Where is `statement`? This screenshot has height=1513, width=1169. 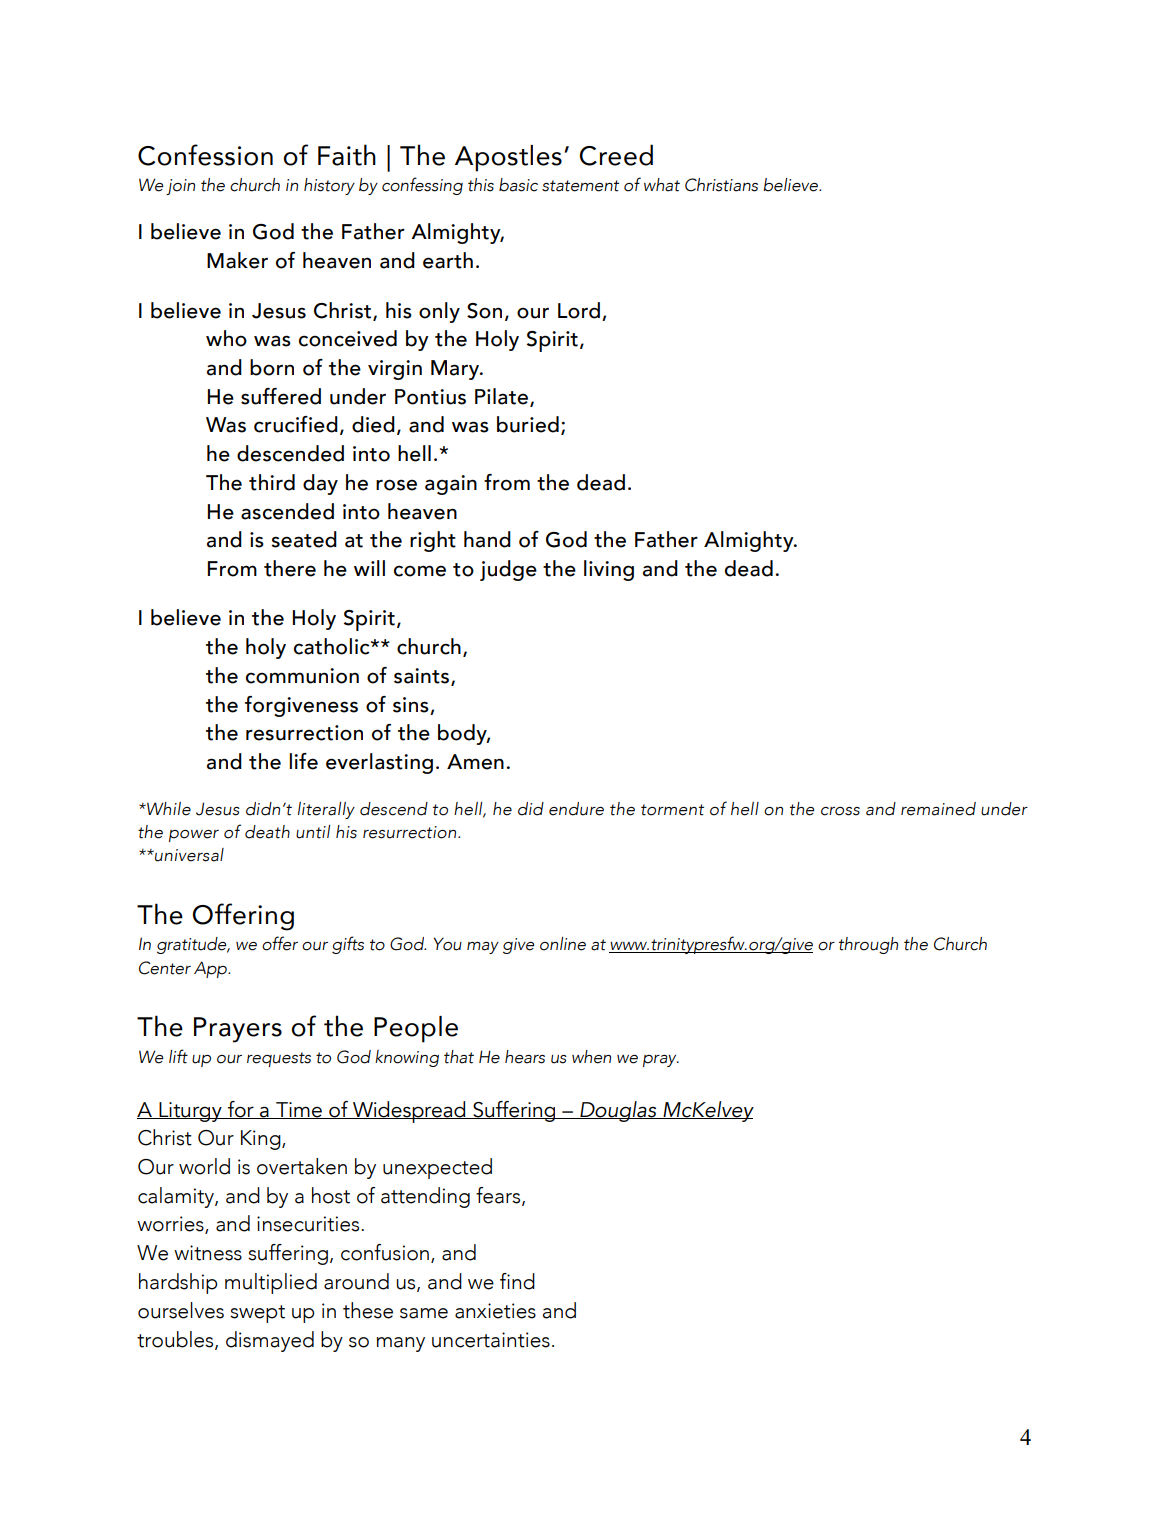
statement is located at coordinates (580, 186).
